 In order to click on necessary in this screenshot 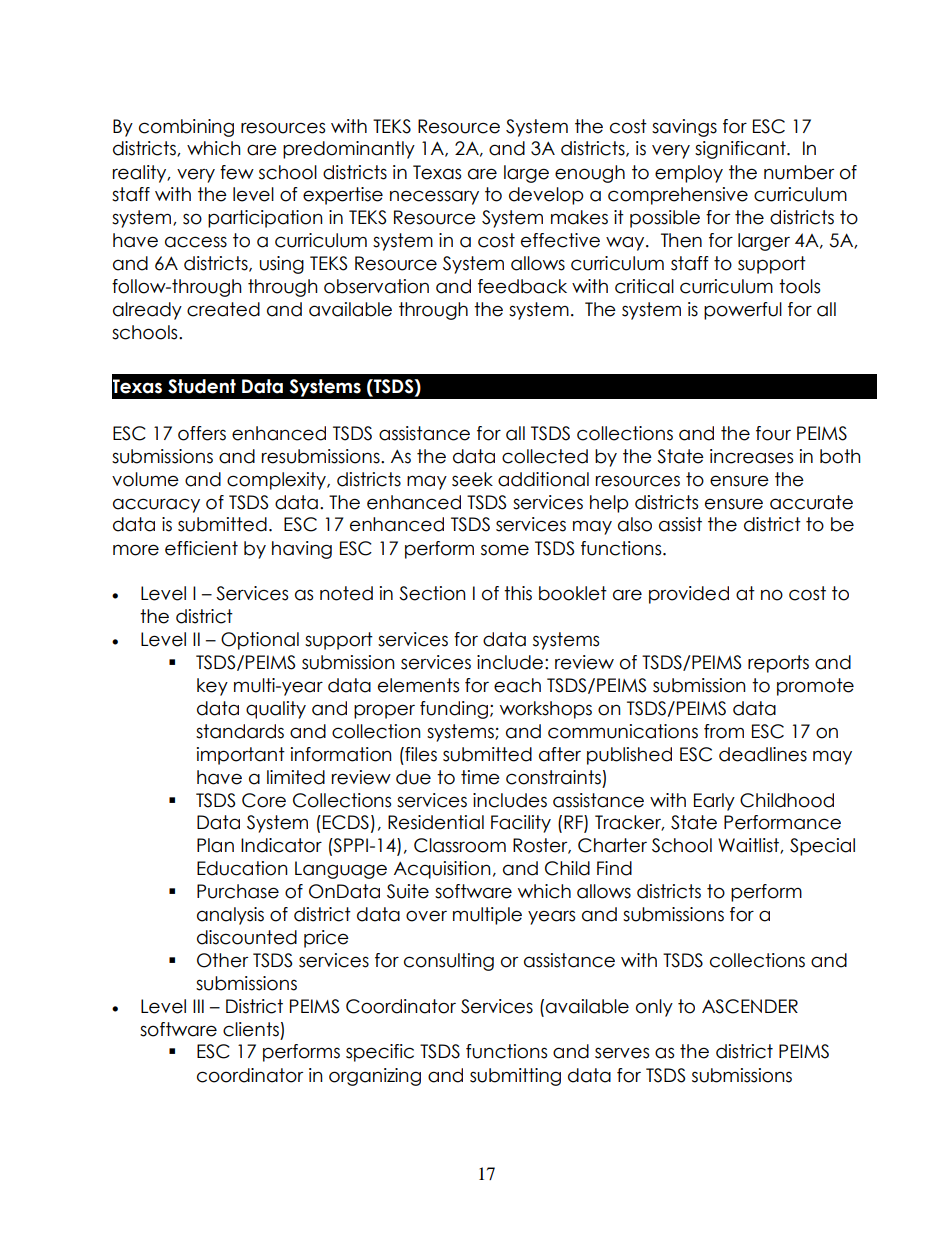, I will do `click(434, 197)`.
